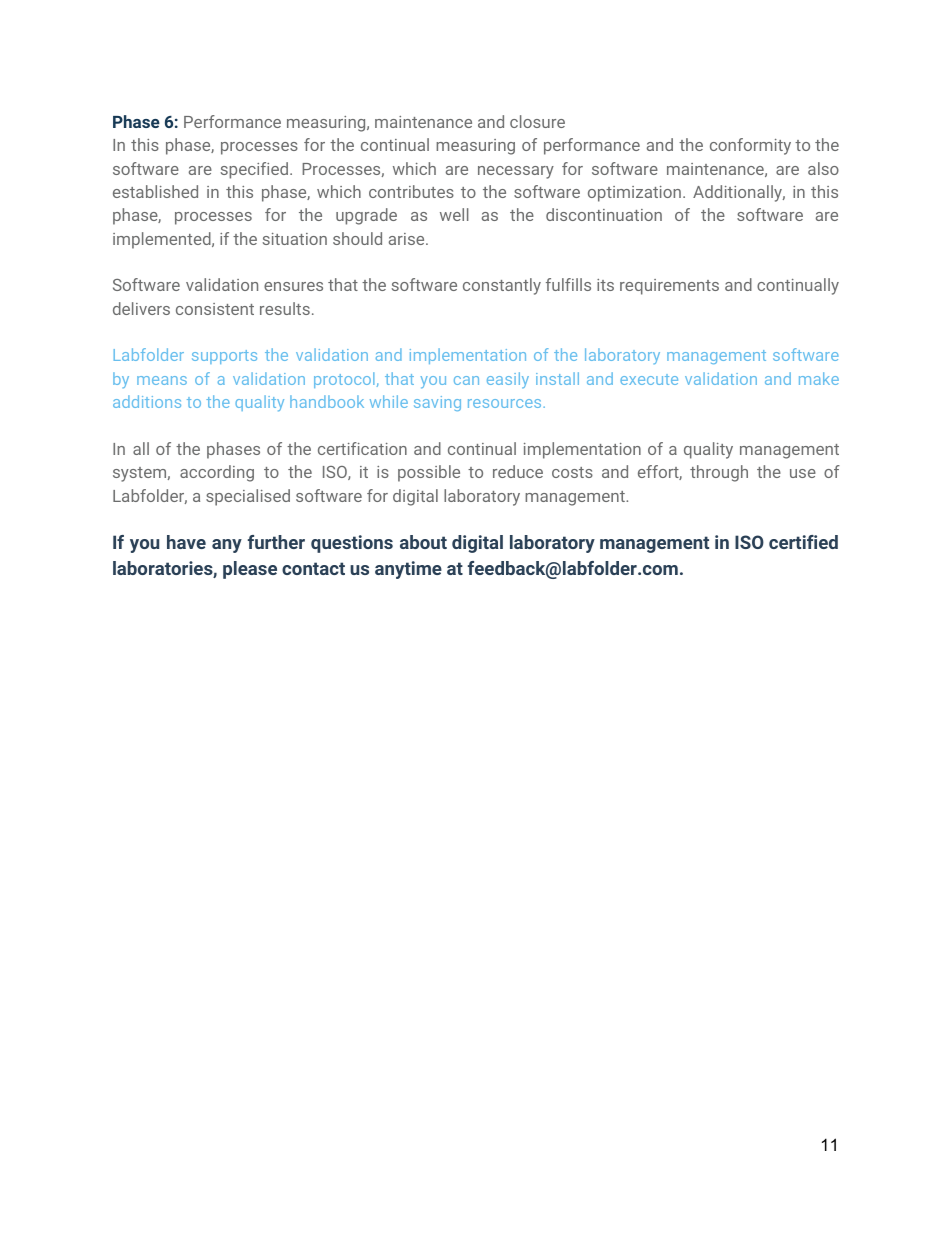  I want to click on supports, so click(224, 357).
